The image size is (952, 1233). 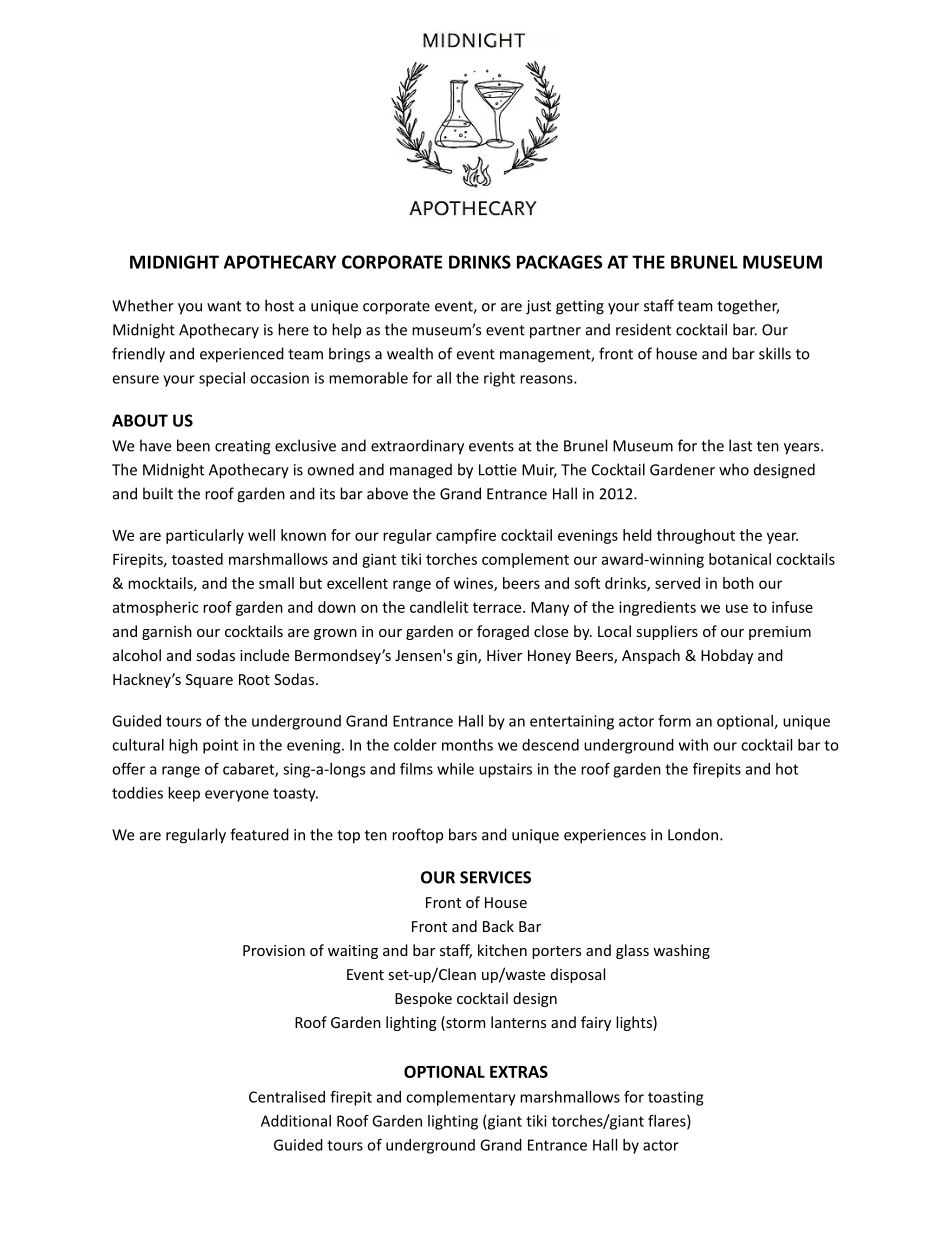 I want to click on Lottie, so click(x=498, y=470).
